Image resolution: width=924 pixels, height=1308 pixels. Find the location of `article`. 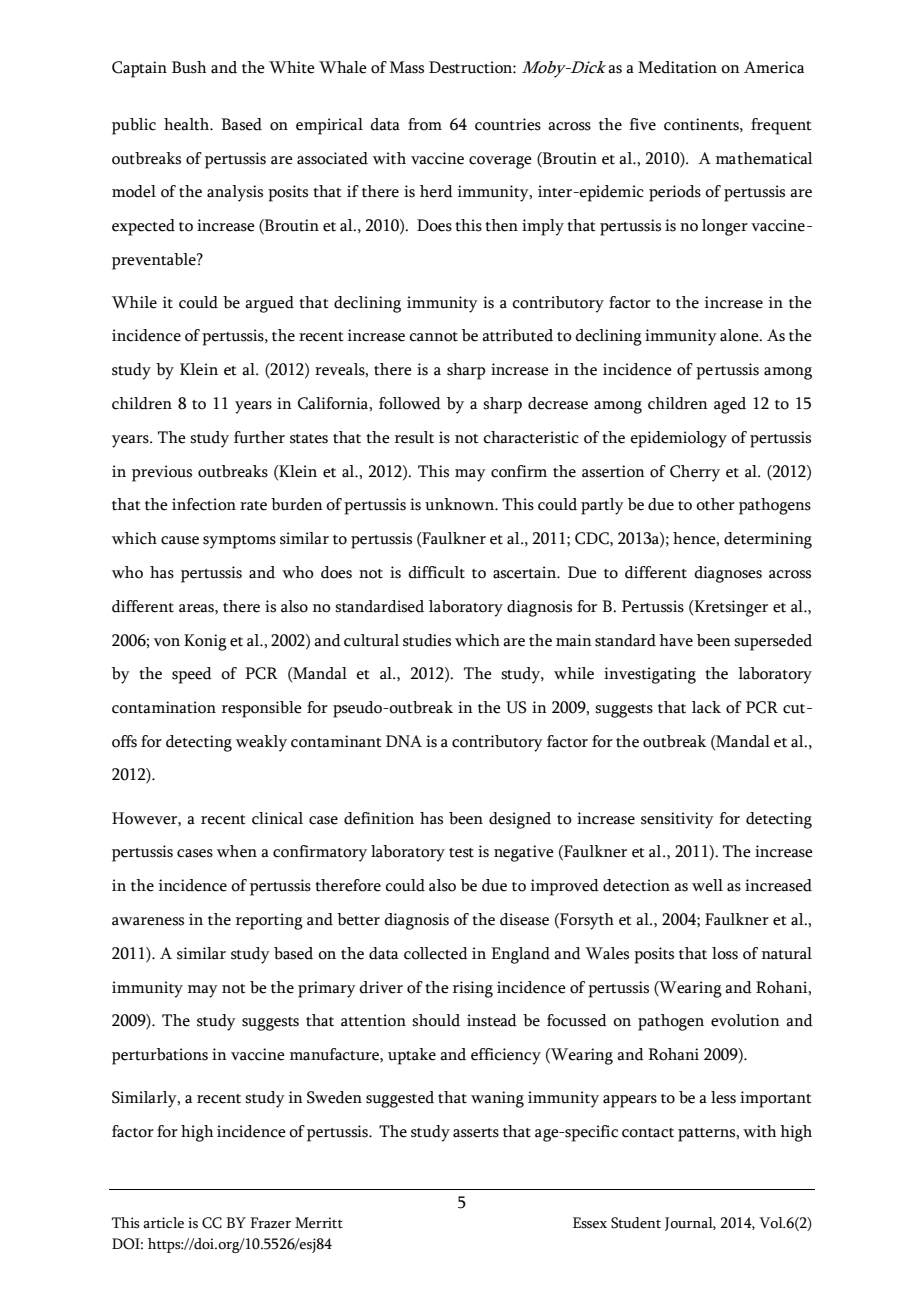

article is located at coordinates (163, 1223).
